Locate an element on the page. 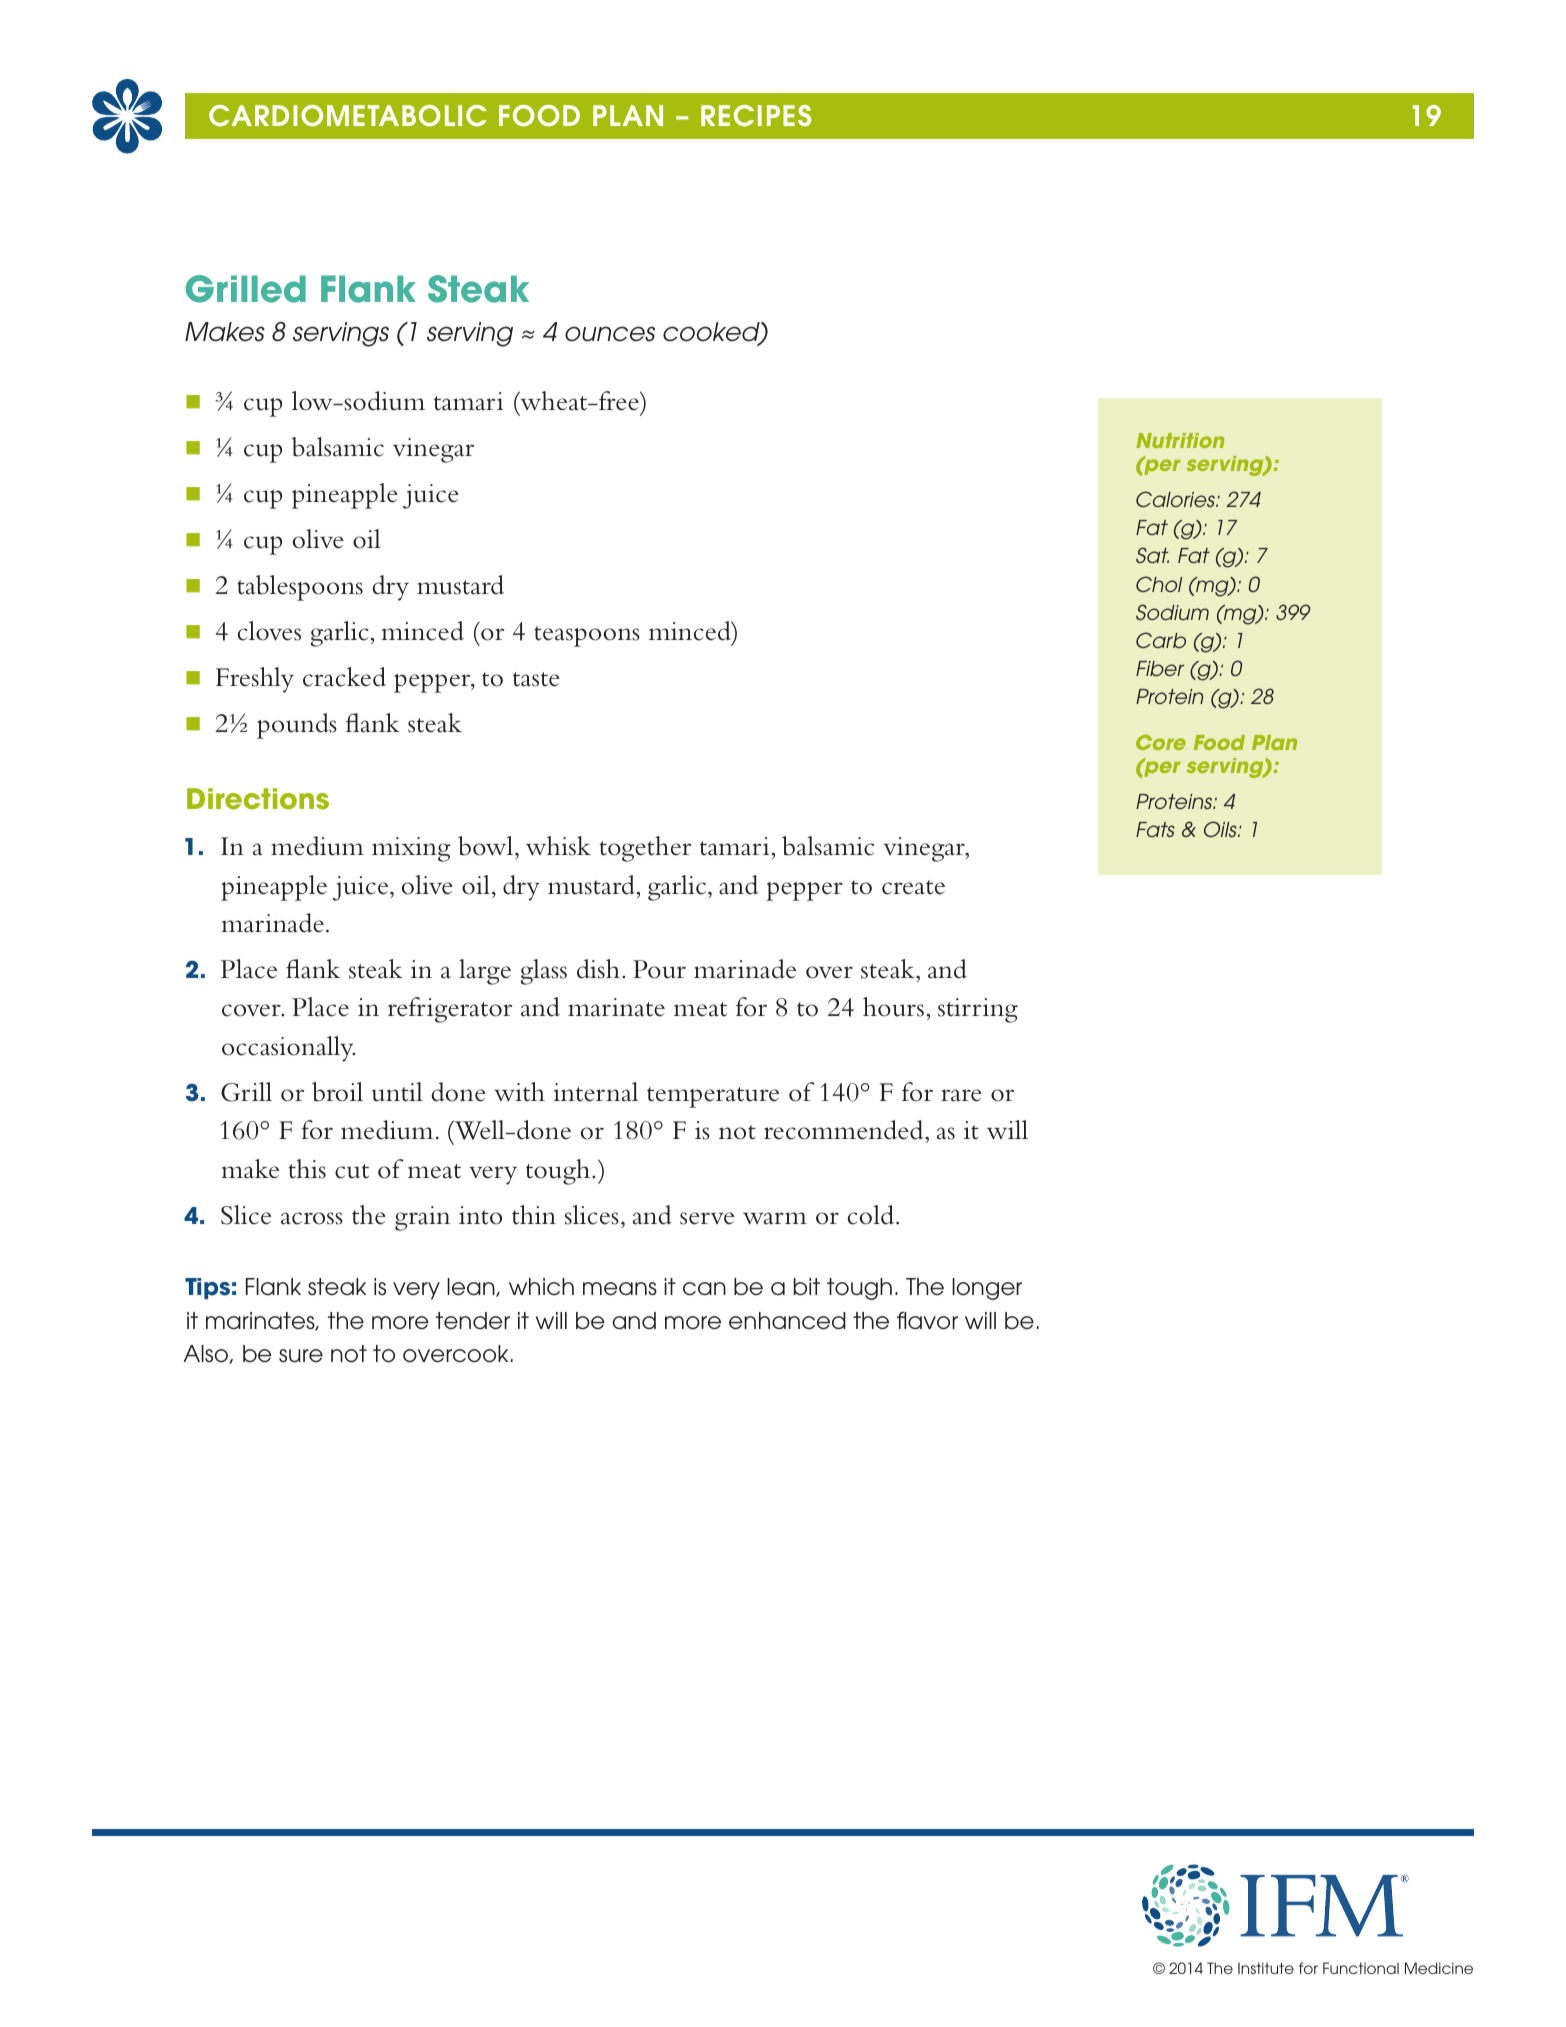 This document has width=1566, height=2027. Functional is located at coordinates (1361, 1968).
